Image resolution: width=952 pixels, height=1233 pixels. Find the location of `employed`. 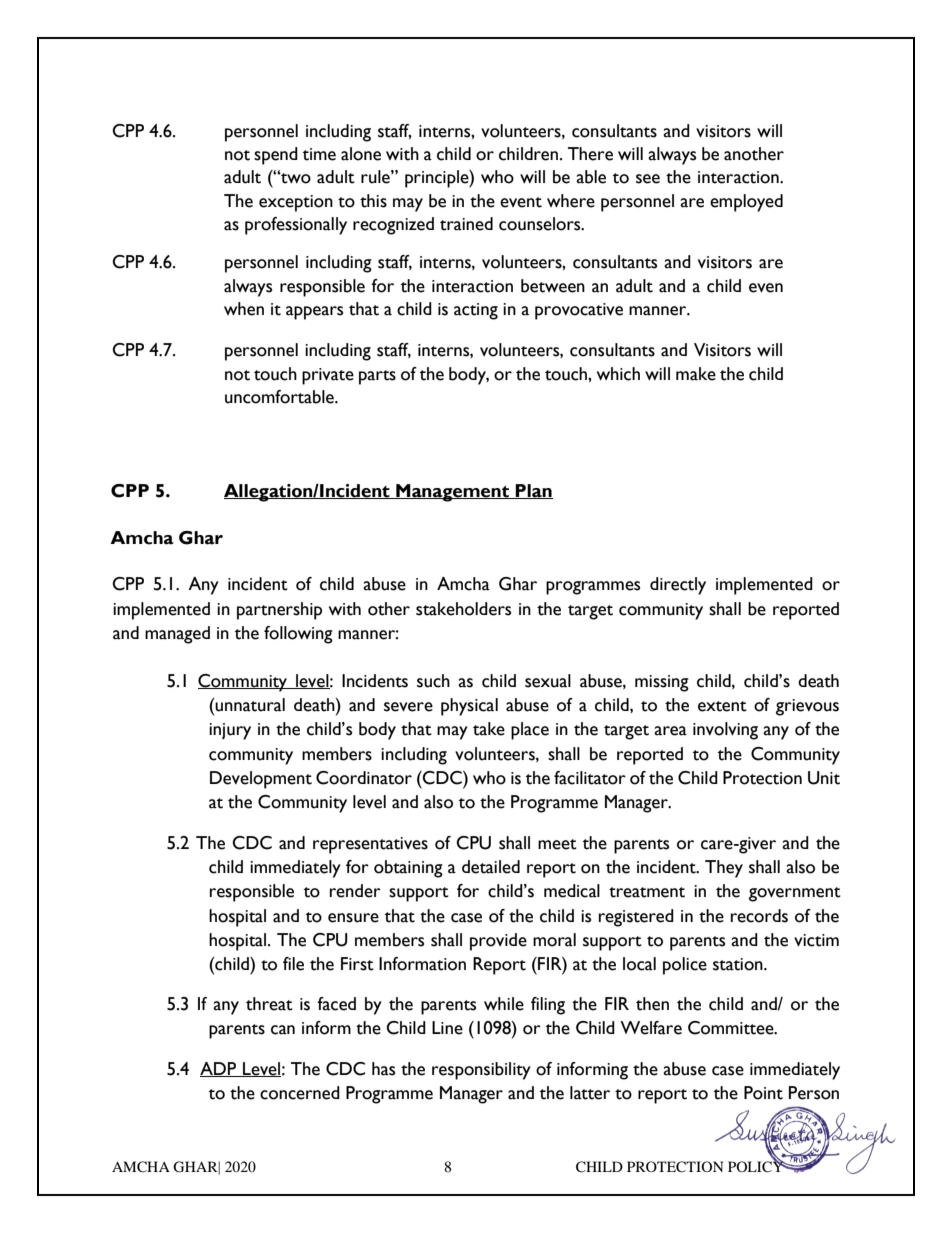

employed is located at coordinates (746, 203).
